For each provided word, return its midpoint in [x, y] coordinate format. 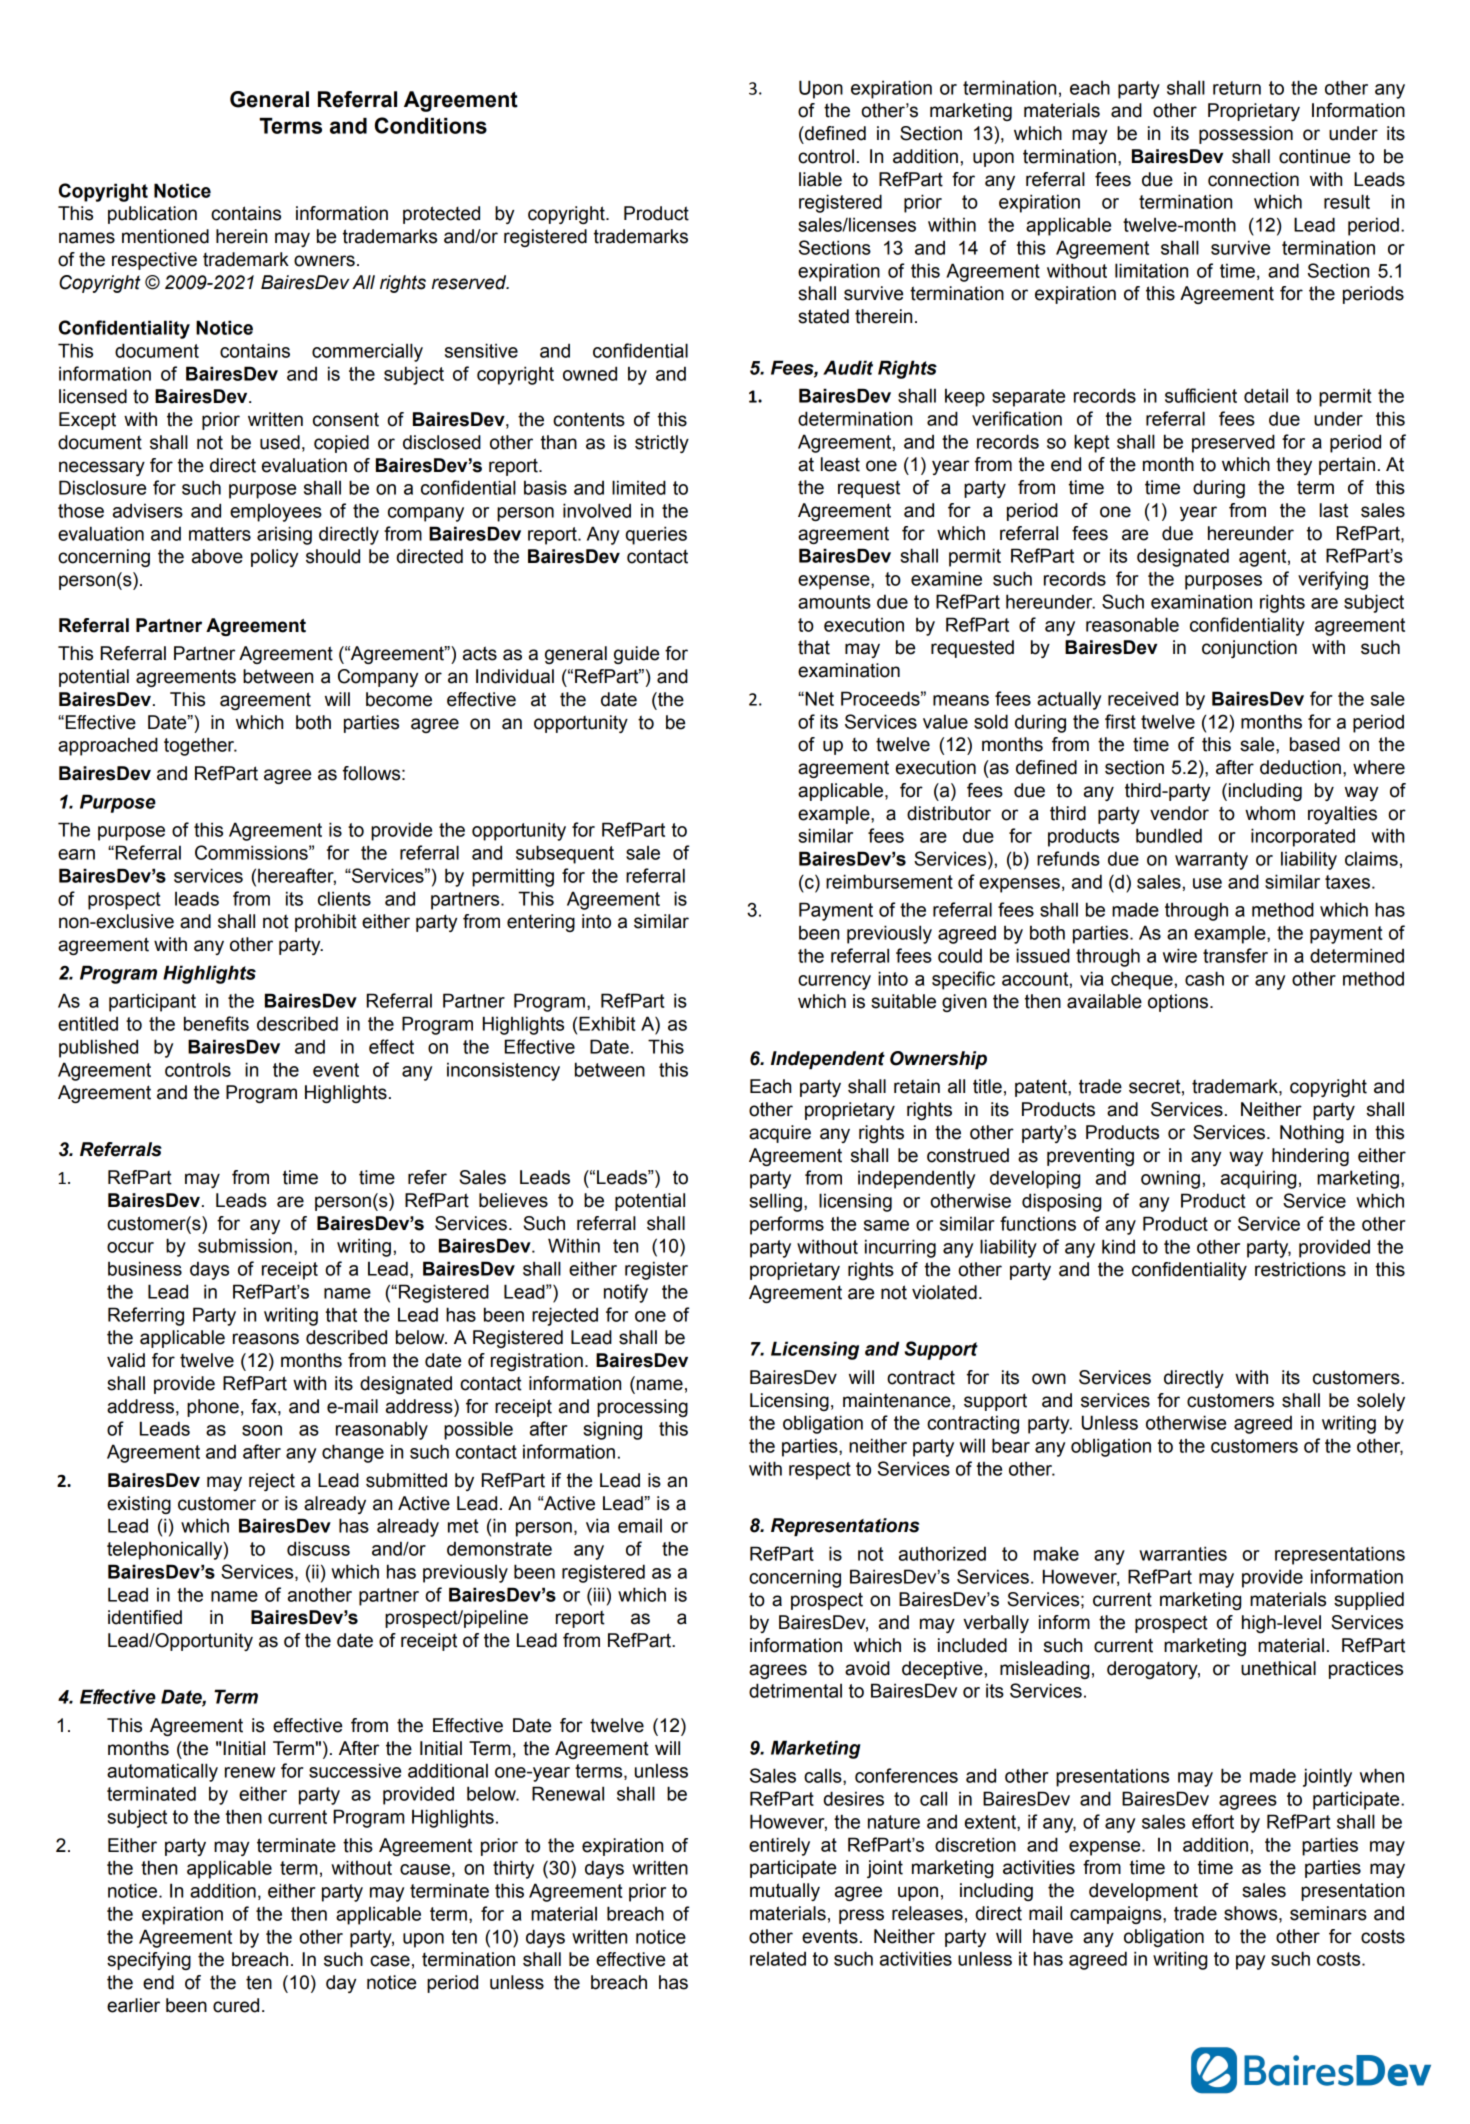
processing [642, 1408]
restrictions [1300, 1269]
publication [152, 215]
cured [236, 2005]
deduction [1300, 767]
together [200, 746]
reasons [266, 1339]
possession [1246, 135]
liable [820, 179]
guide [636, 655]
